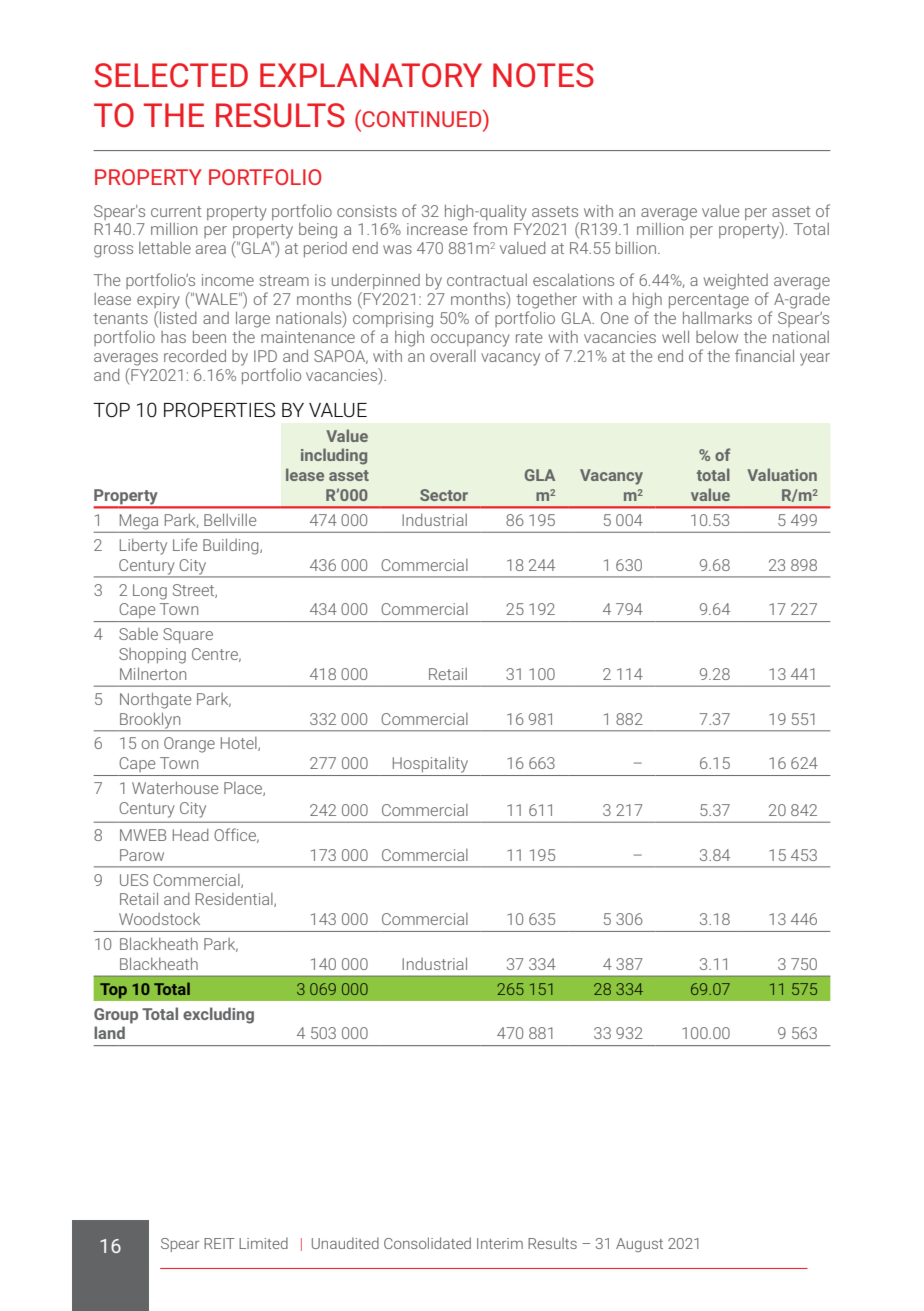  Describe the element at coordinates (782, 474) in the document. I see `Valuation` at that location.
